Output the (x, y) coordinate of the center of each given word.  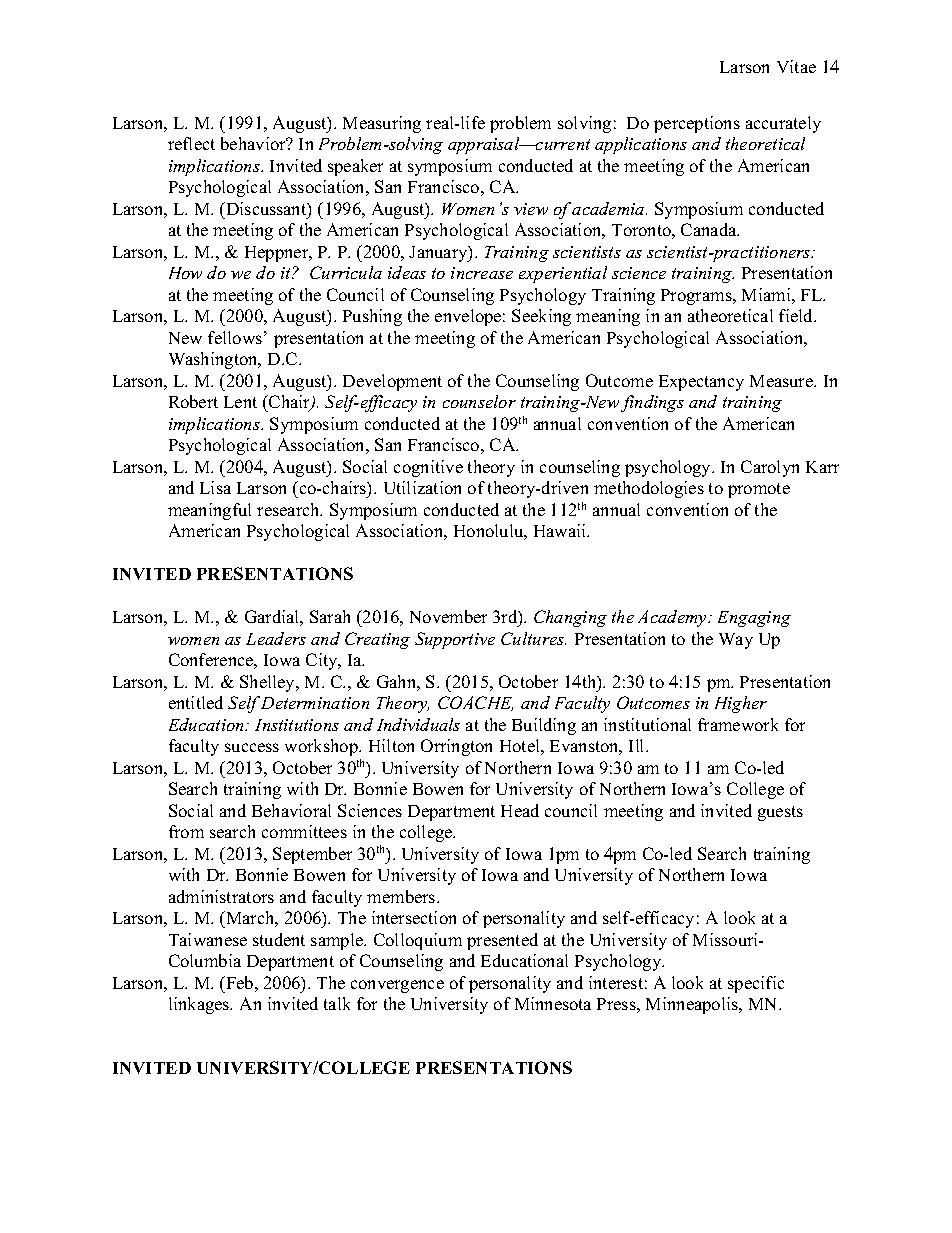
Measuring (382, 124)
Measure (783, 381)
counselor (479, 401)
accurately (783, 124)
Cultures (533, 638)
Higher (741, 704)
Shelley (269, 683)
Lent (240, 402)
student (279, 939)
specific (756, 984)
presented (502, 941)
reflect (191, 143)
